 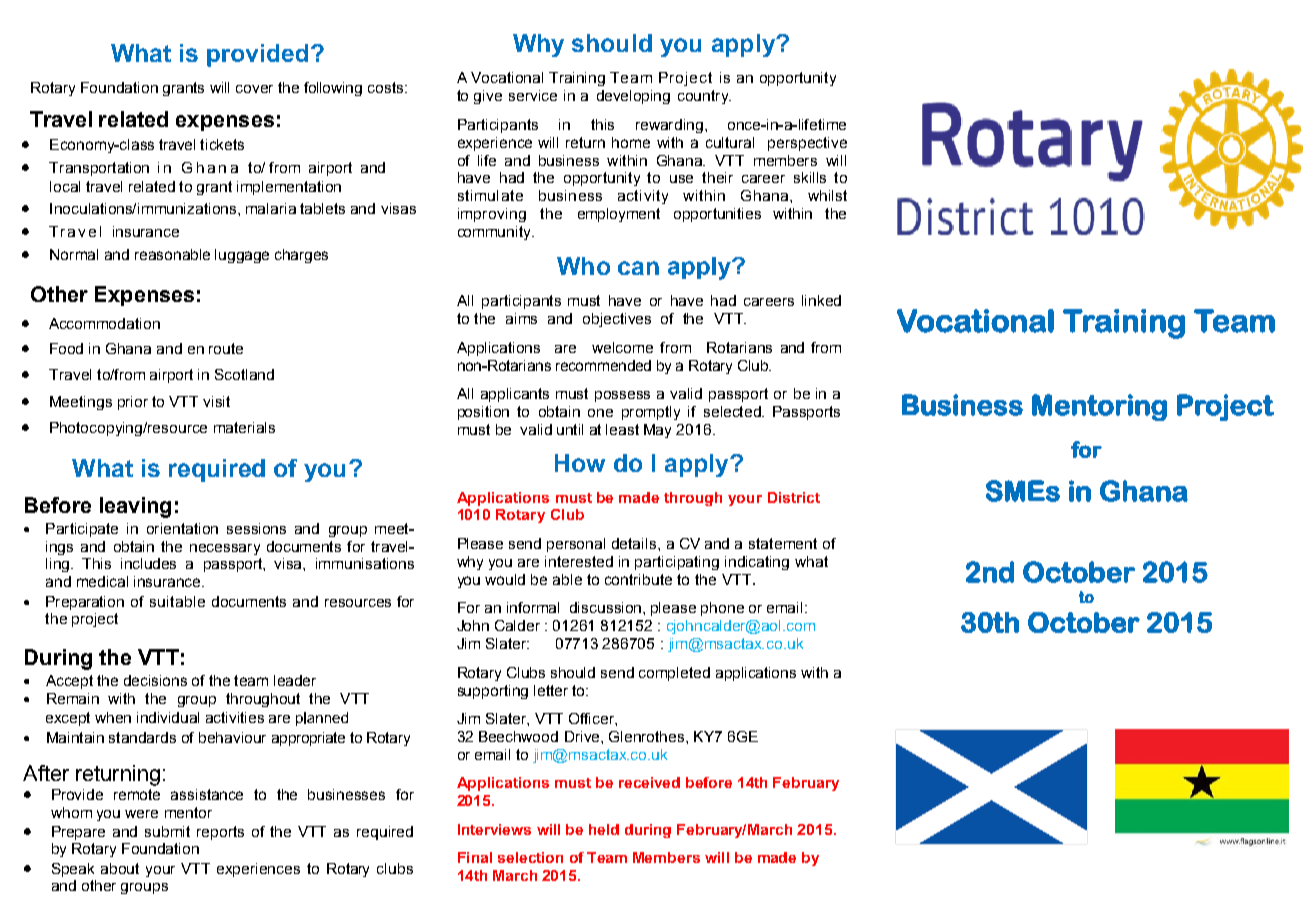 What do you see at coordinates (104, 323) in the page?
I see `Accommodation` at bounding box center [104, 323].
